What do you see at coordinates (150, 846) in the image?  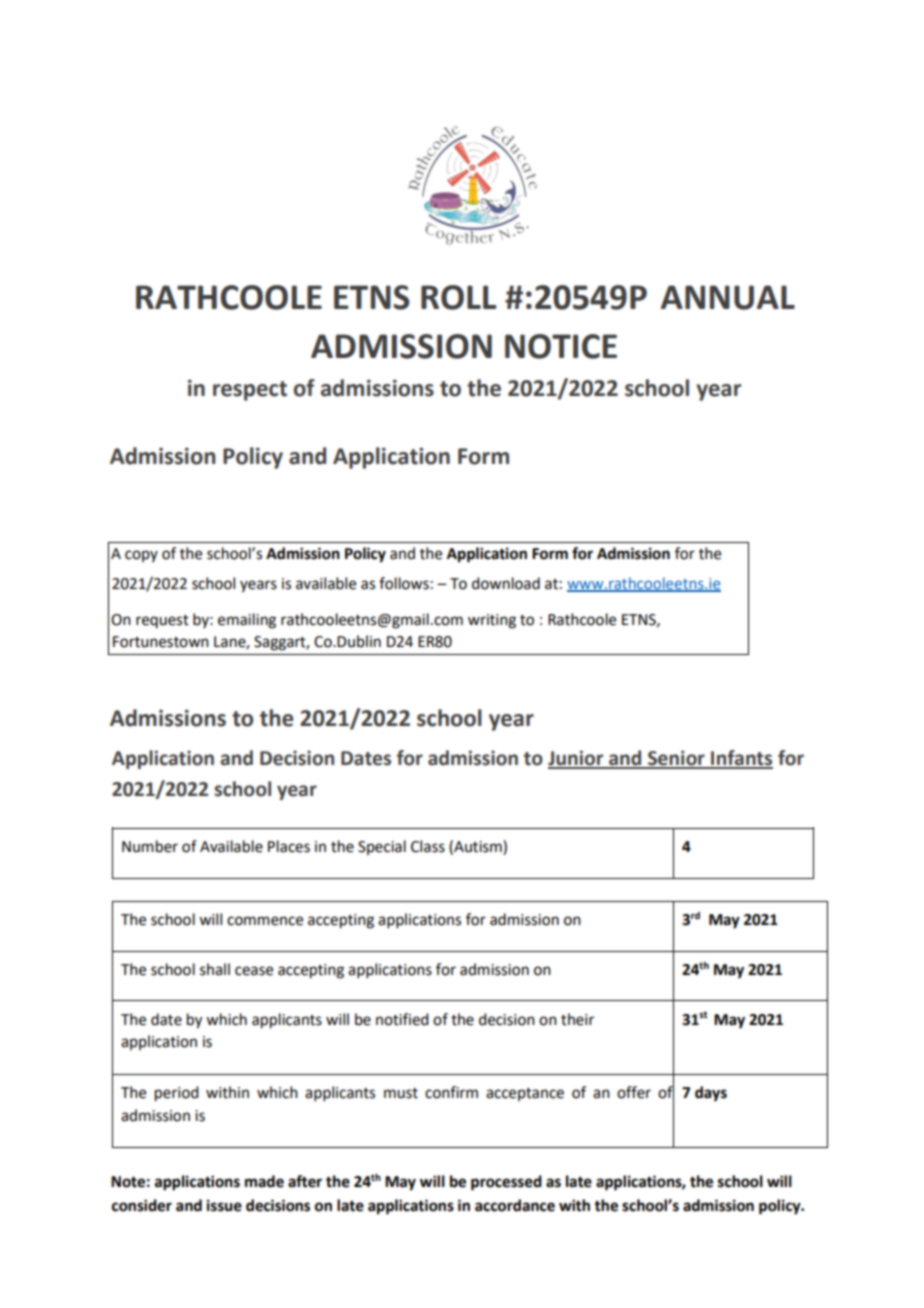 I see `Number` at bounding box center [150, 846].
